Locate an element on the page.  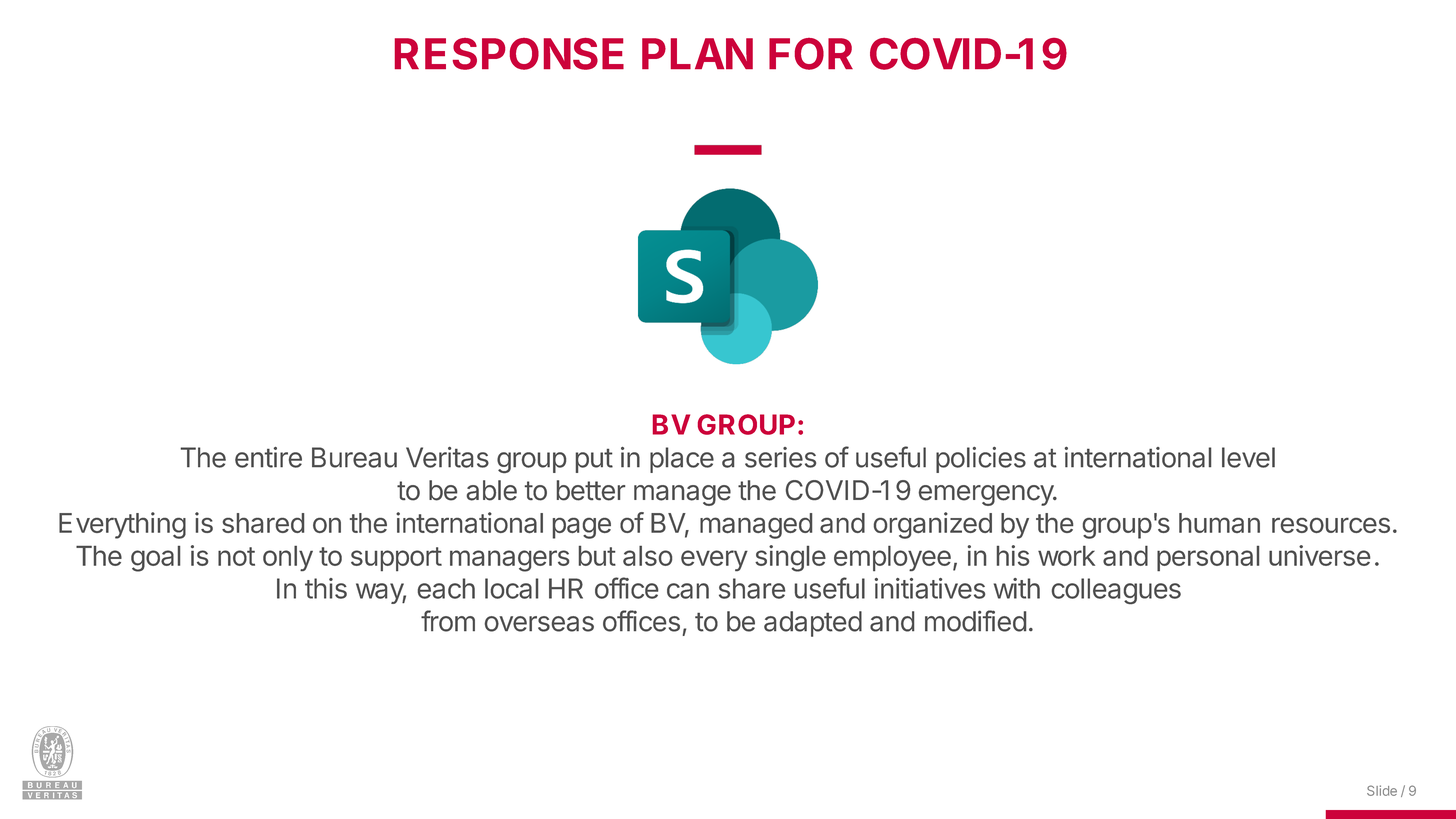
policies is located at coordinates (981, 460).
